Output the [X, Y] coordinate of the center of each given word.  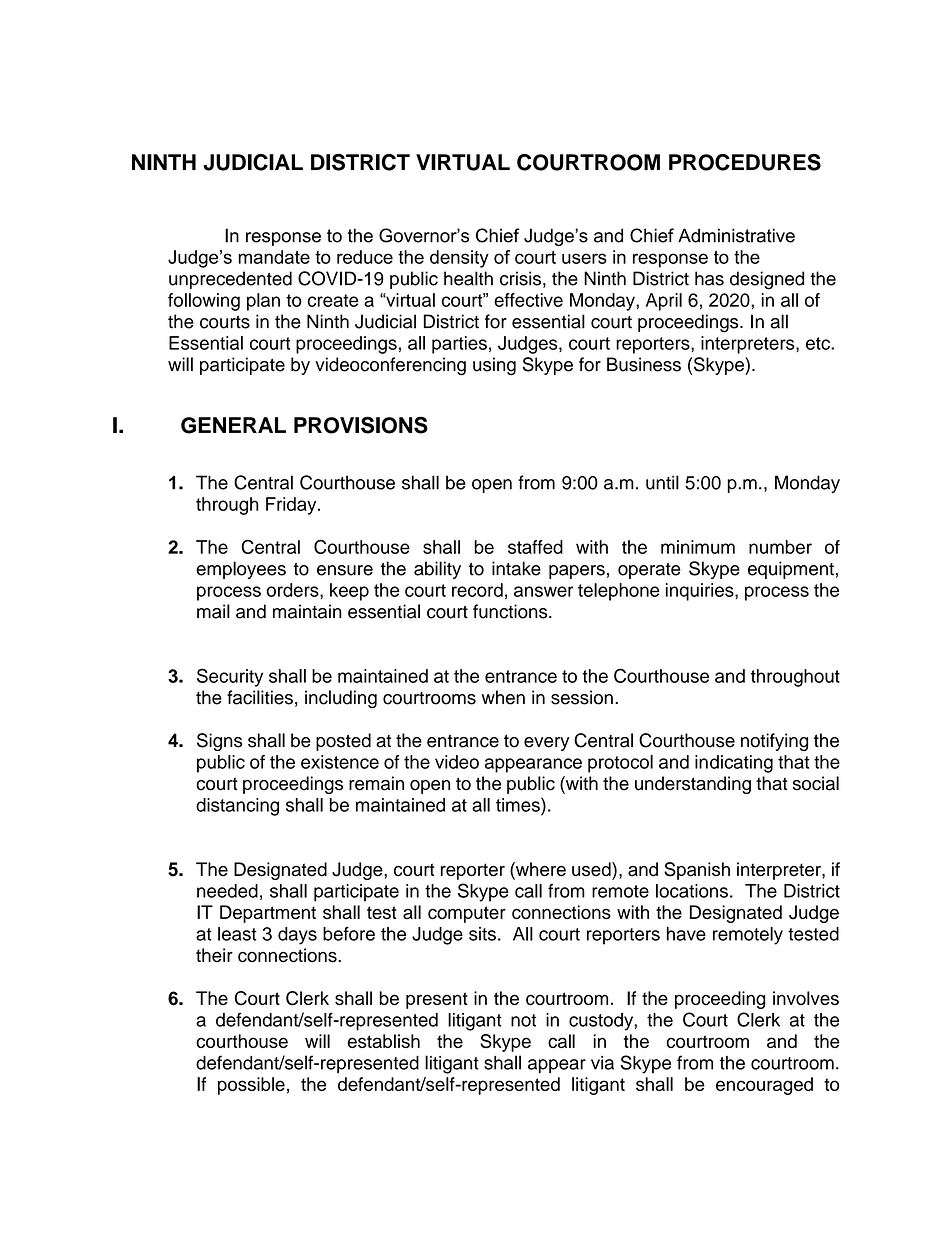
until [662, 482]
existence [340, 762]
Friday [292, 506]
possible [251, 1086]
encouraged [764, 1086]
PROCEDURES [745, 162]
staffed [535, 547]
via [602, 1063]
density [459, 259]
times [519, 804]
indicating [734, 764]
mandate [274, 257]
